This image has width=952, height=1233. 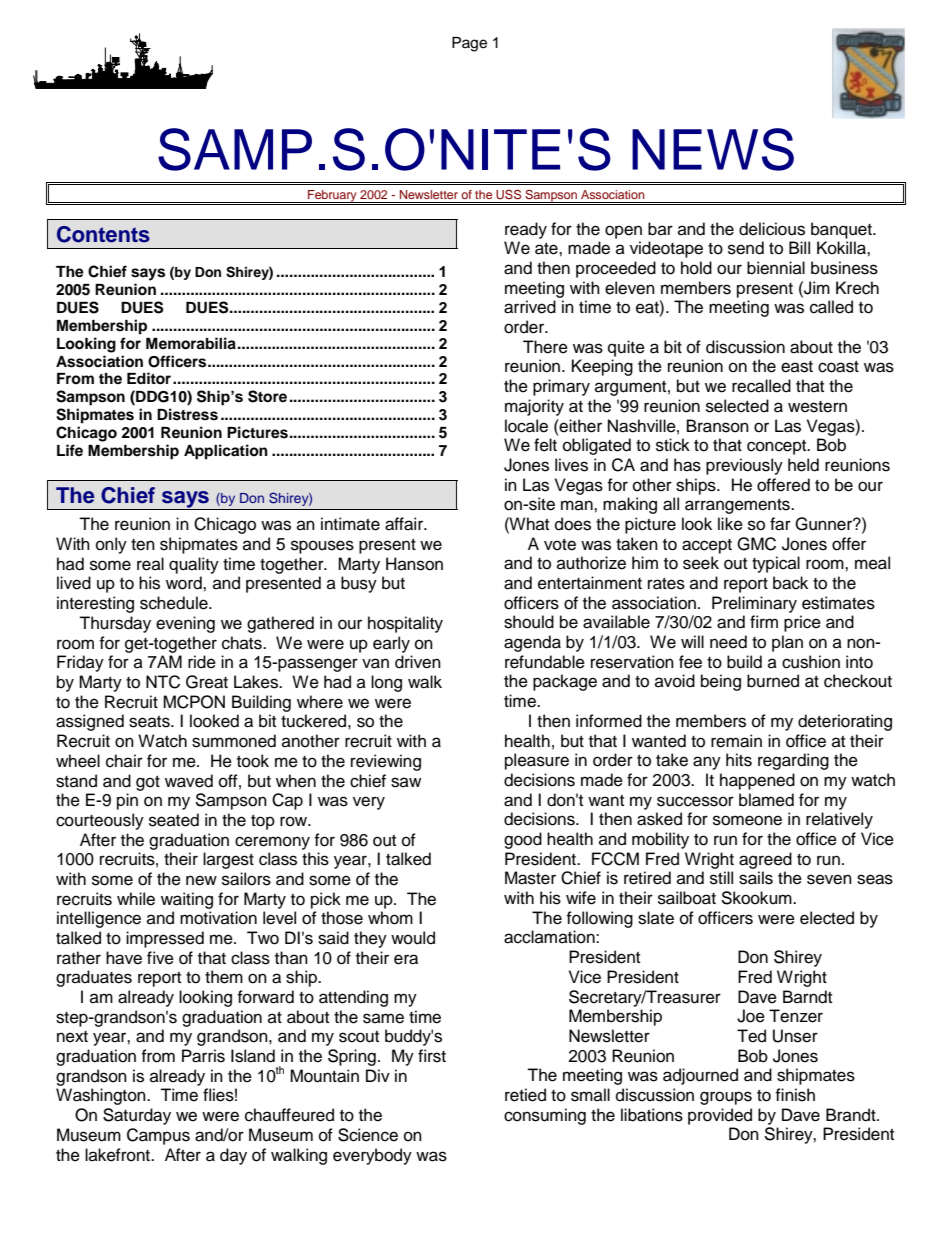 I want to click on good, so click(x=523, y=840).
